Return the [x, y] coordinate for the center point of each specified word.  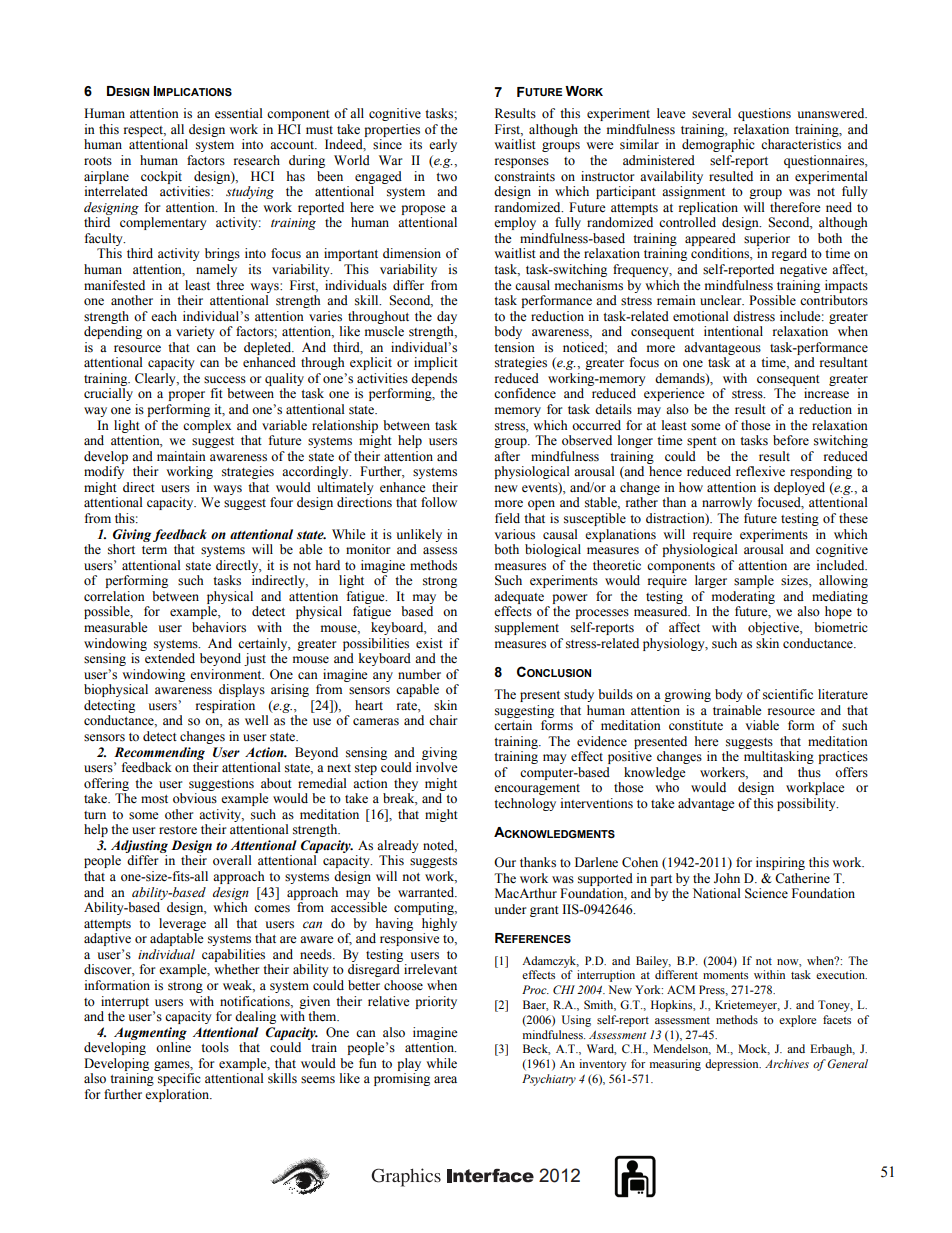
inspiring [780, 863]
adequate [519, 597]
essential [239, 113]
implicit [436, 363]
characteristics [801, 144]
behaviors [219, 627]
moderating [743, 597]
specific [179, 1079]
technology [525, 804]
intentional [733, 331]
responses [522, 163]
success [225, 380]
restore [178, 830]
